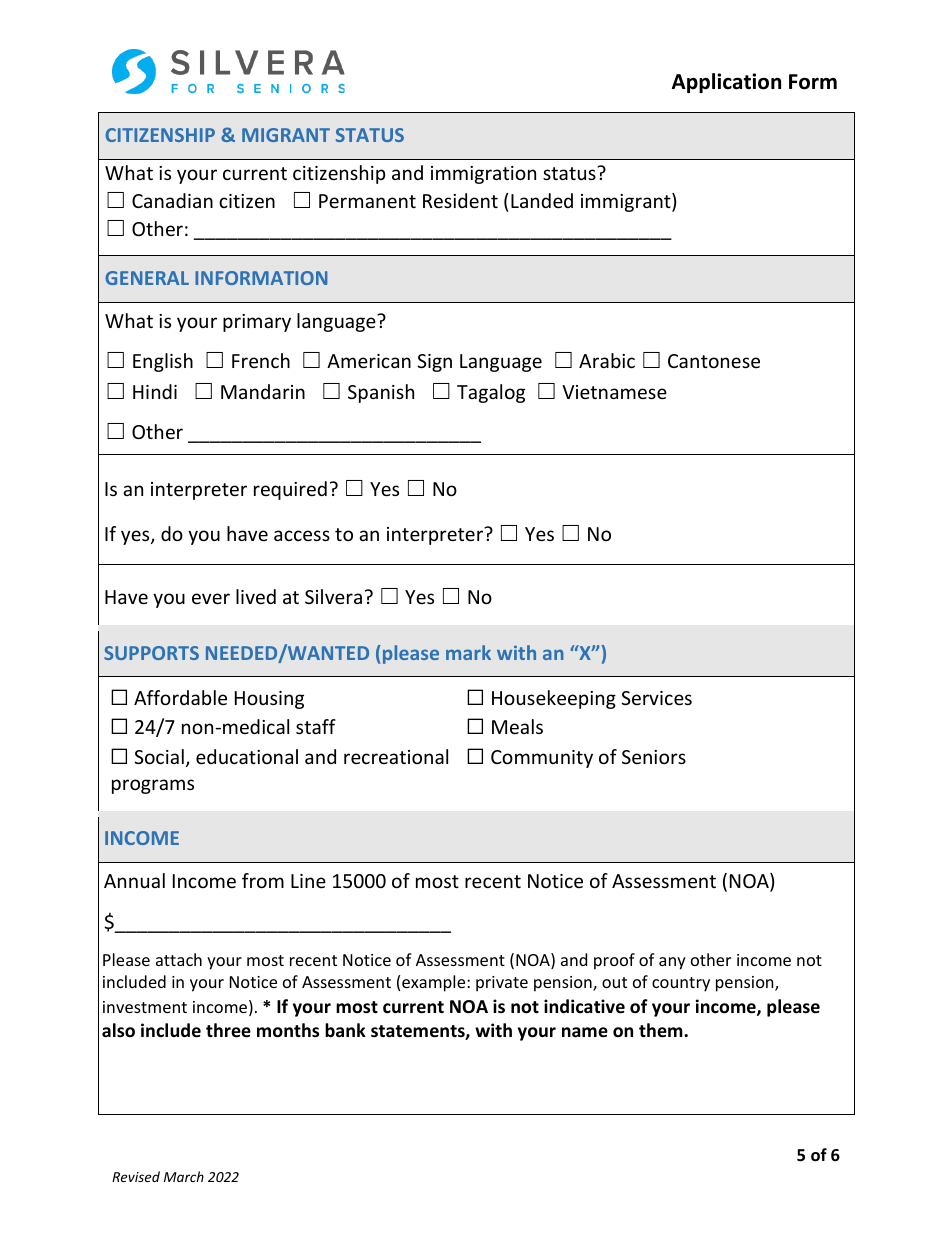 Image resolution: width=952 pixels, height=1233 pixels. Describe the element at coordinates (184, 1176) in the image. I see `March` at that location.
